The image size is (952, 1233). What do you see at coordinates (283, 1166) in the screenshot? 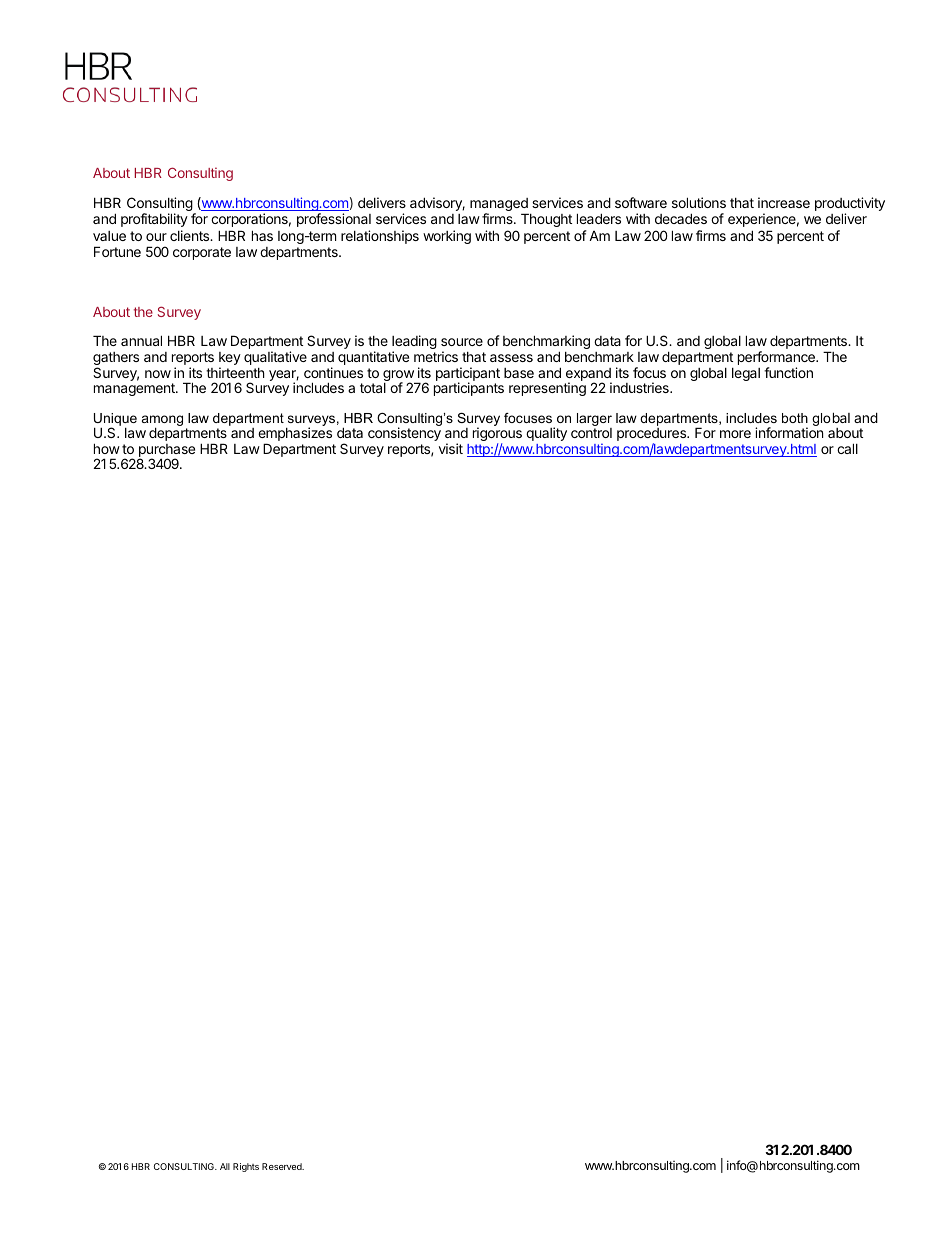
I see `Reserved` at bounding box center [283, 1166].
